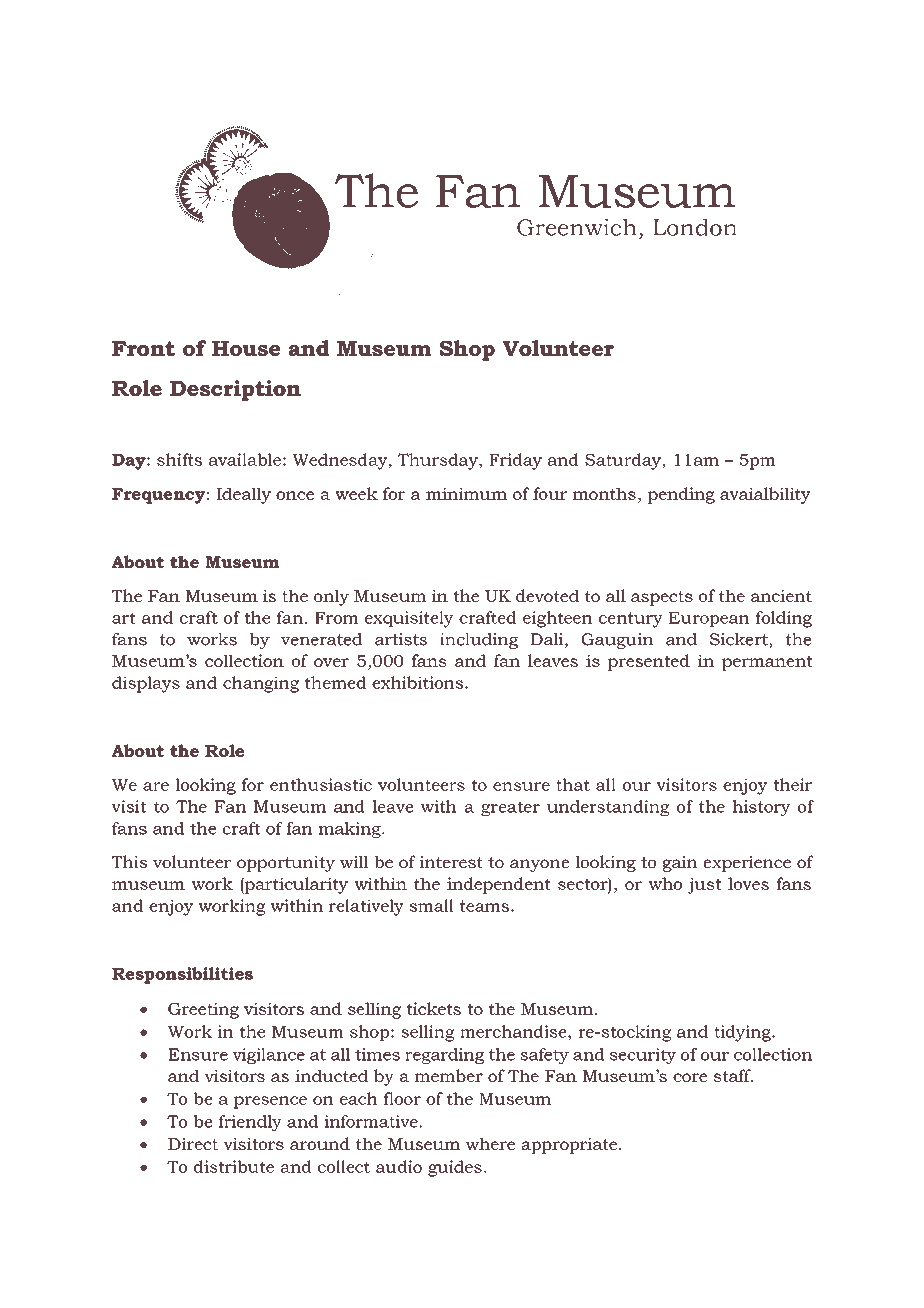 This screenshot has height=1308, width=924. Describe the element at coordinates (499, 885) in the screenshot. I see `independent` at that location.
